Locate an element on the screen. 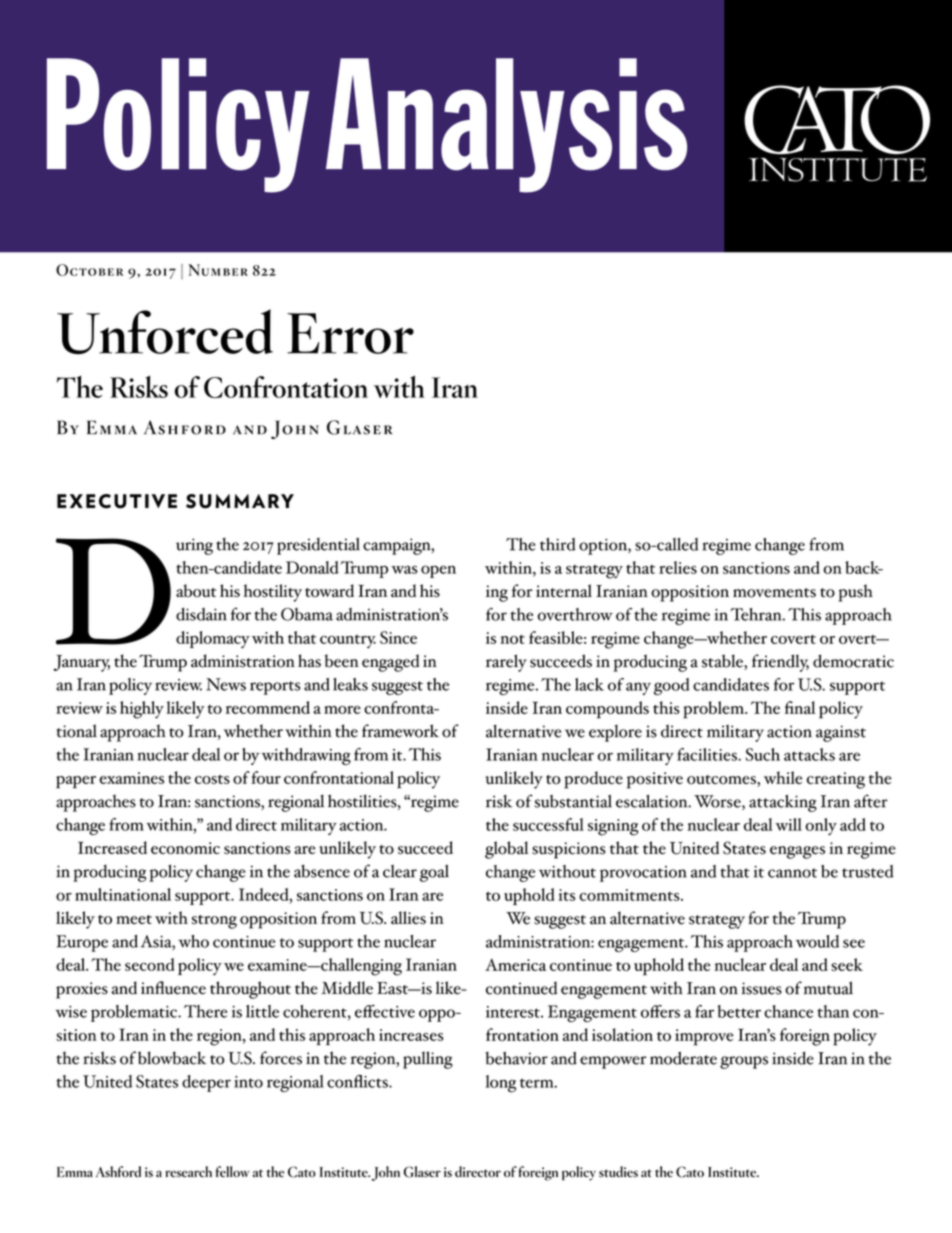 The width and height of the screenshot is (952, 1233). attacking is located at coordinates (783, 803).
